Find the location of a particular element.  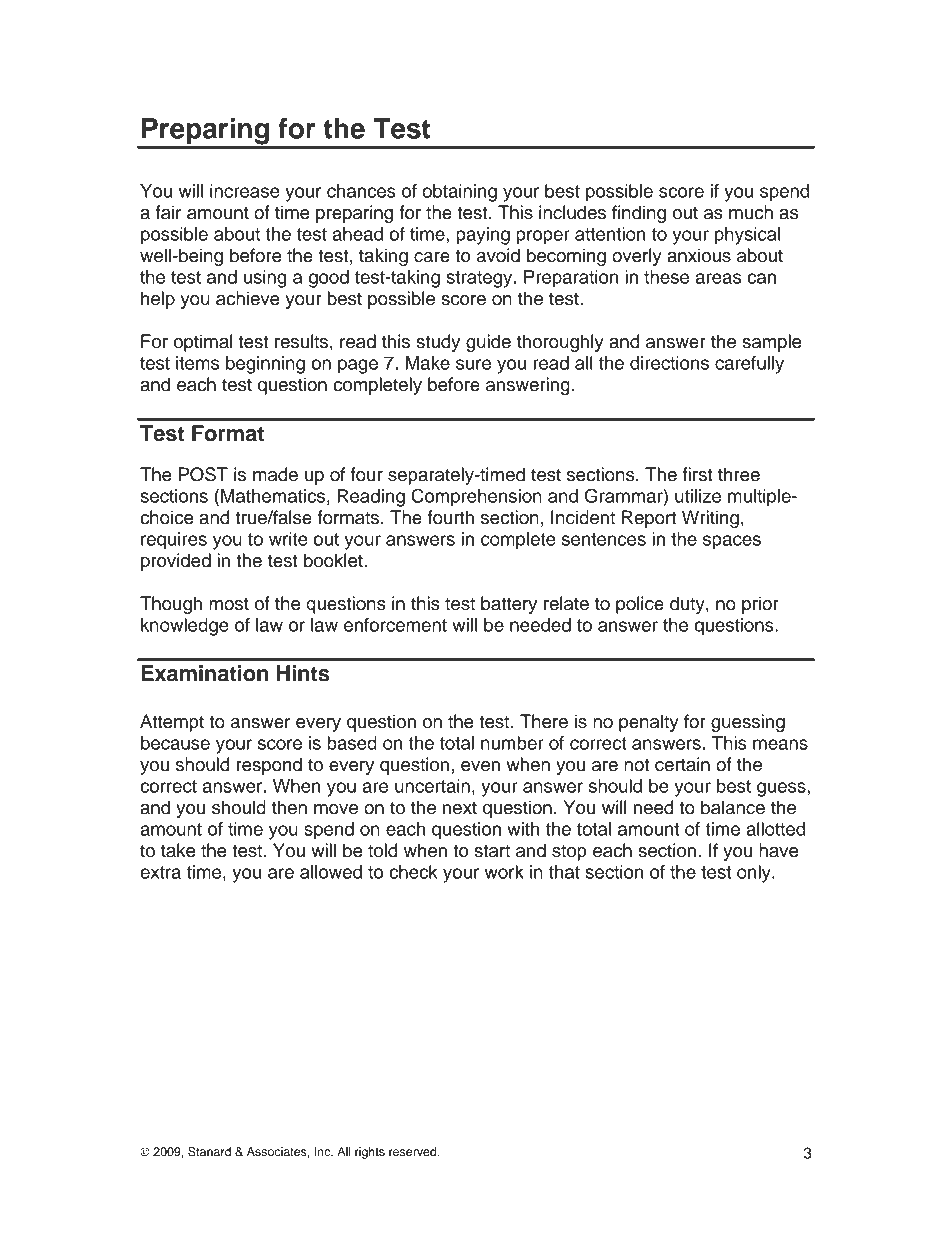

rights is located at coordinates (370, 1153).
